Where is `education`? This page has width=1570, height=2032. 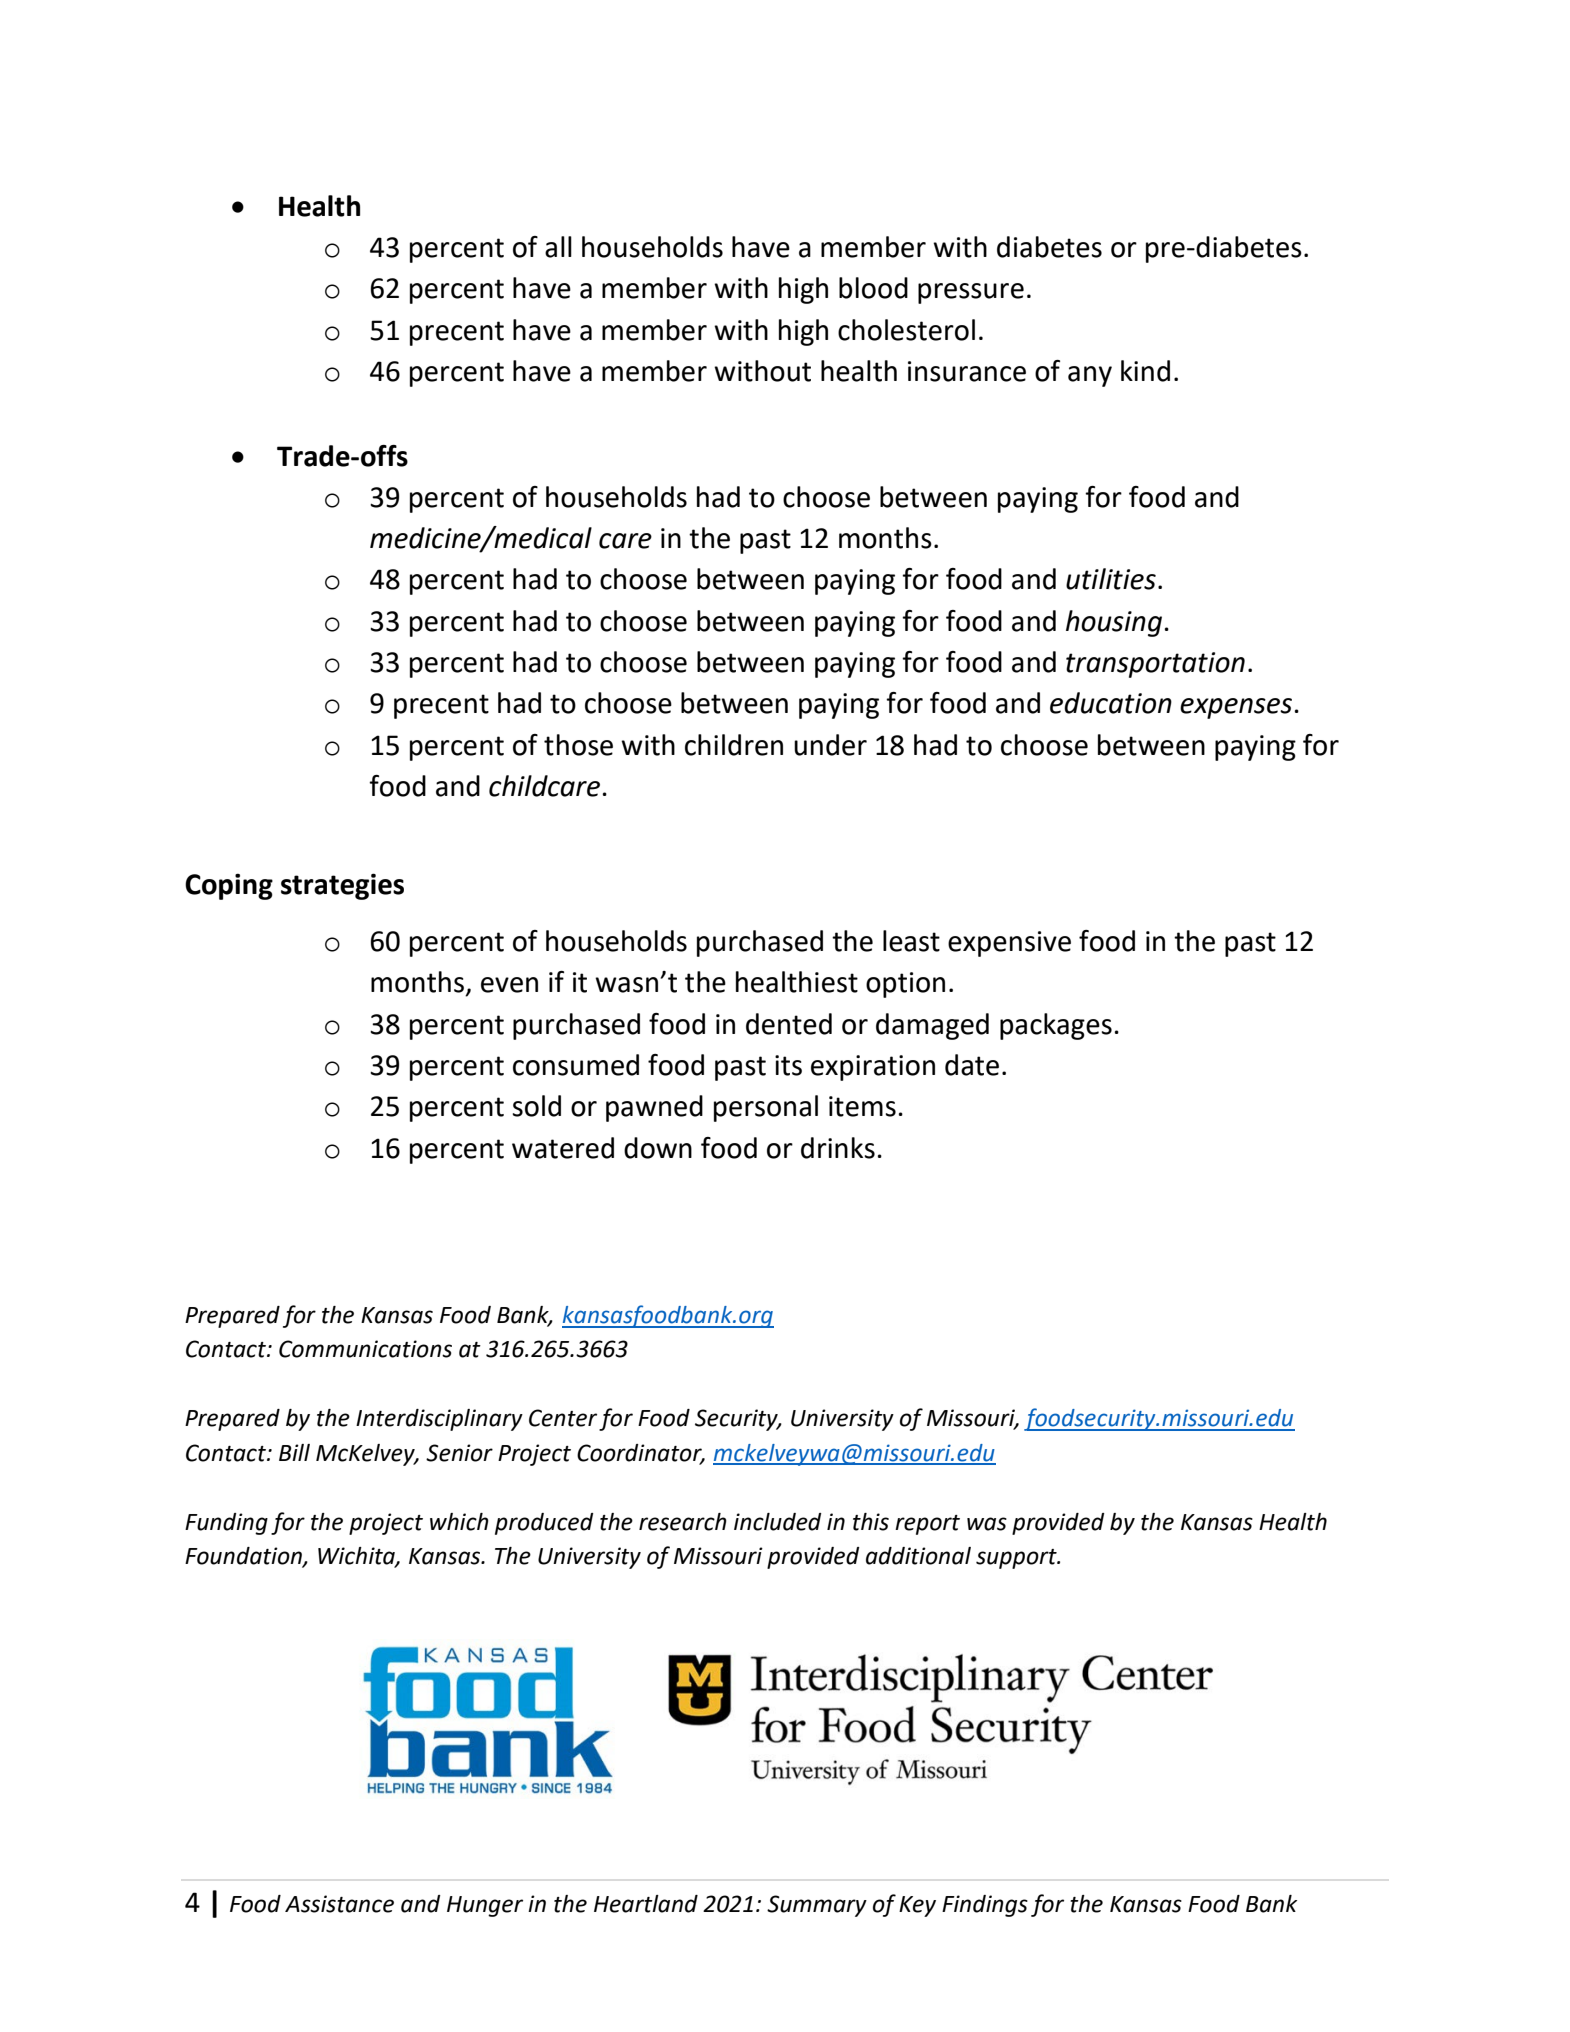
education is located at coordinates (1111, 703).
